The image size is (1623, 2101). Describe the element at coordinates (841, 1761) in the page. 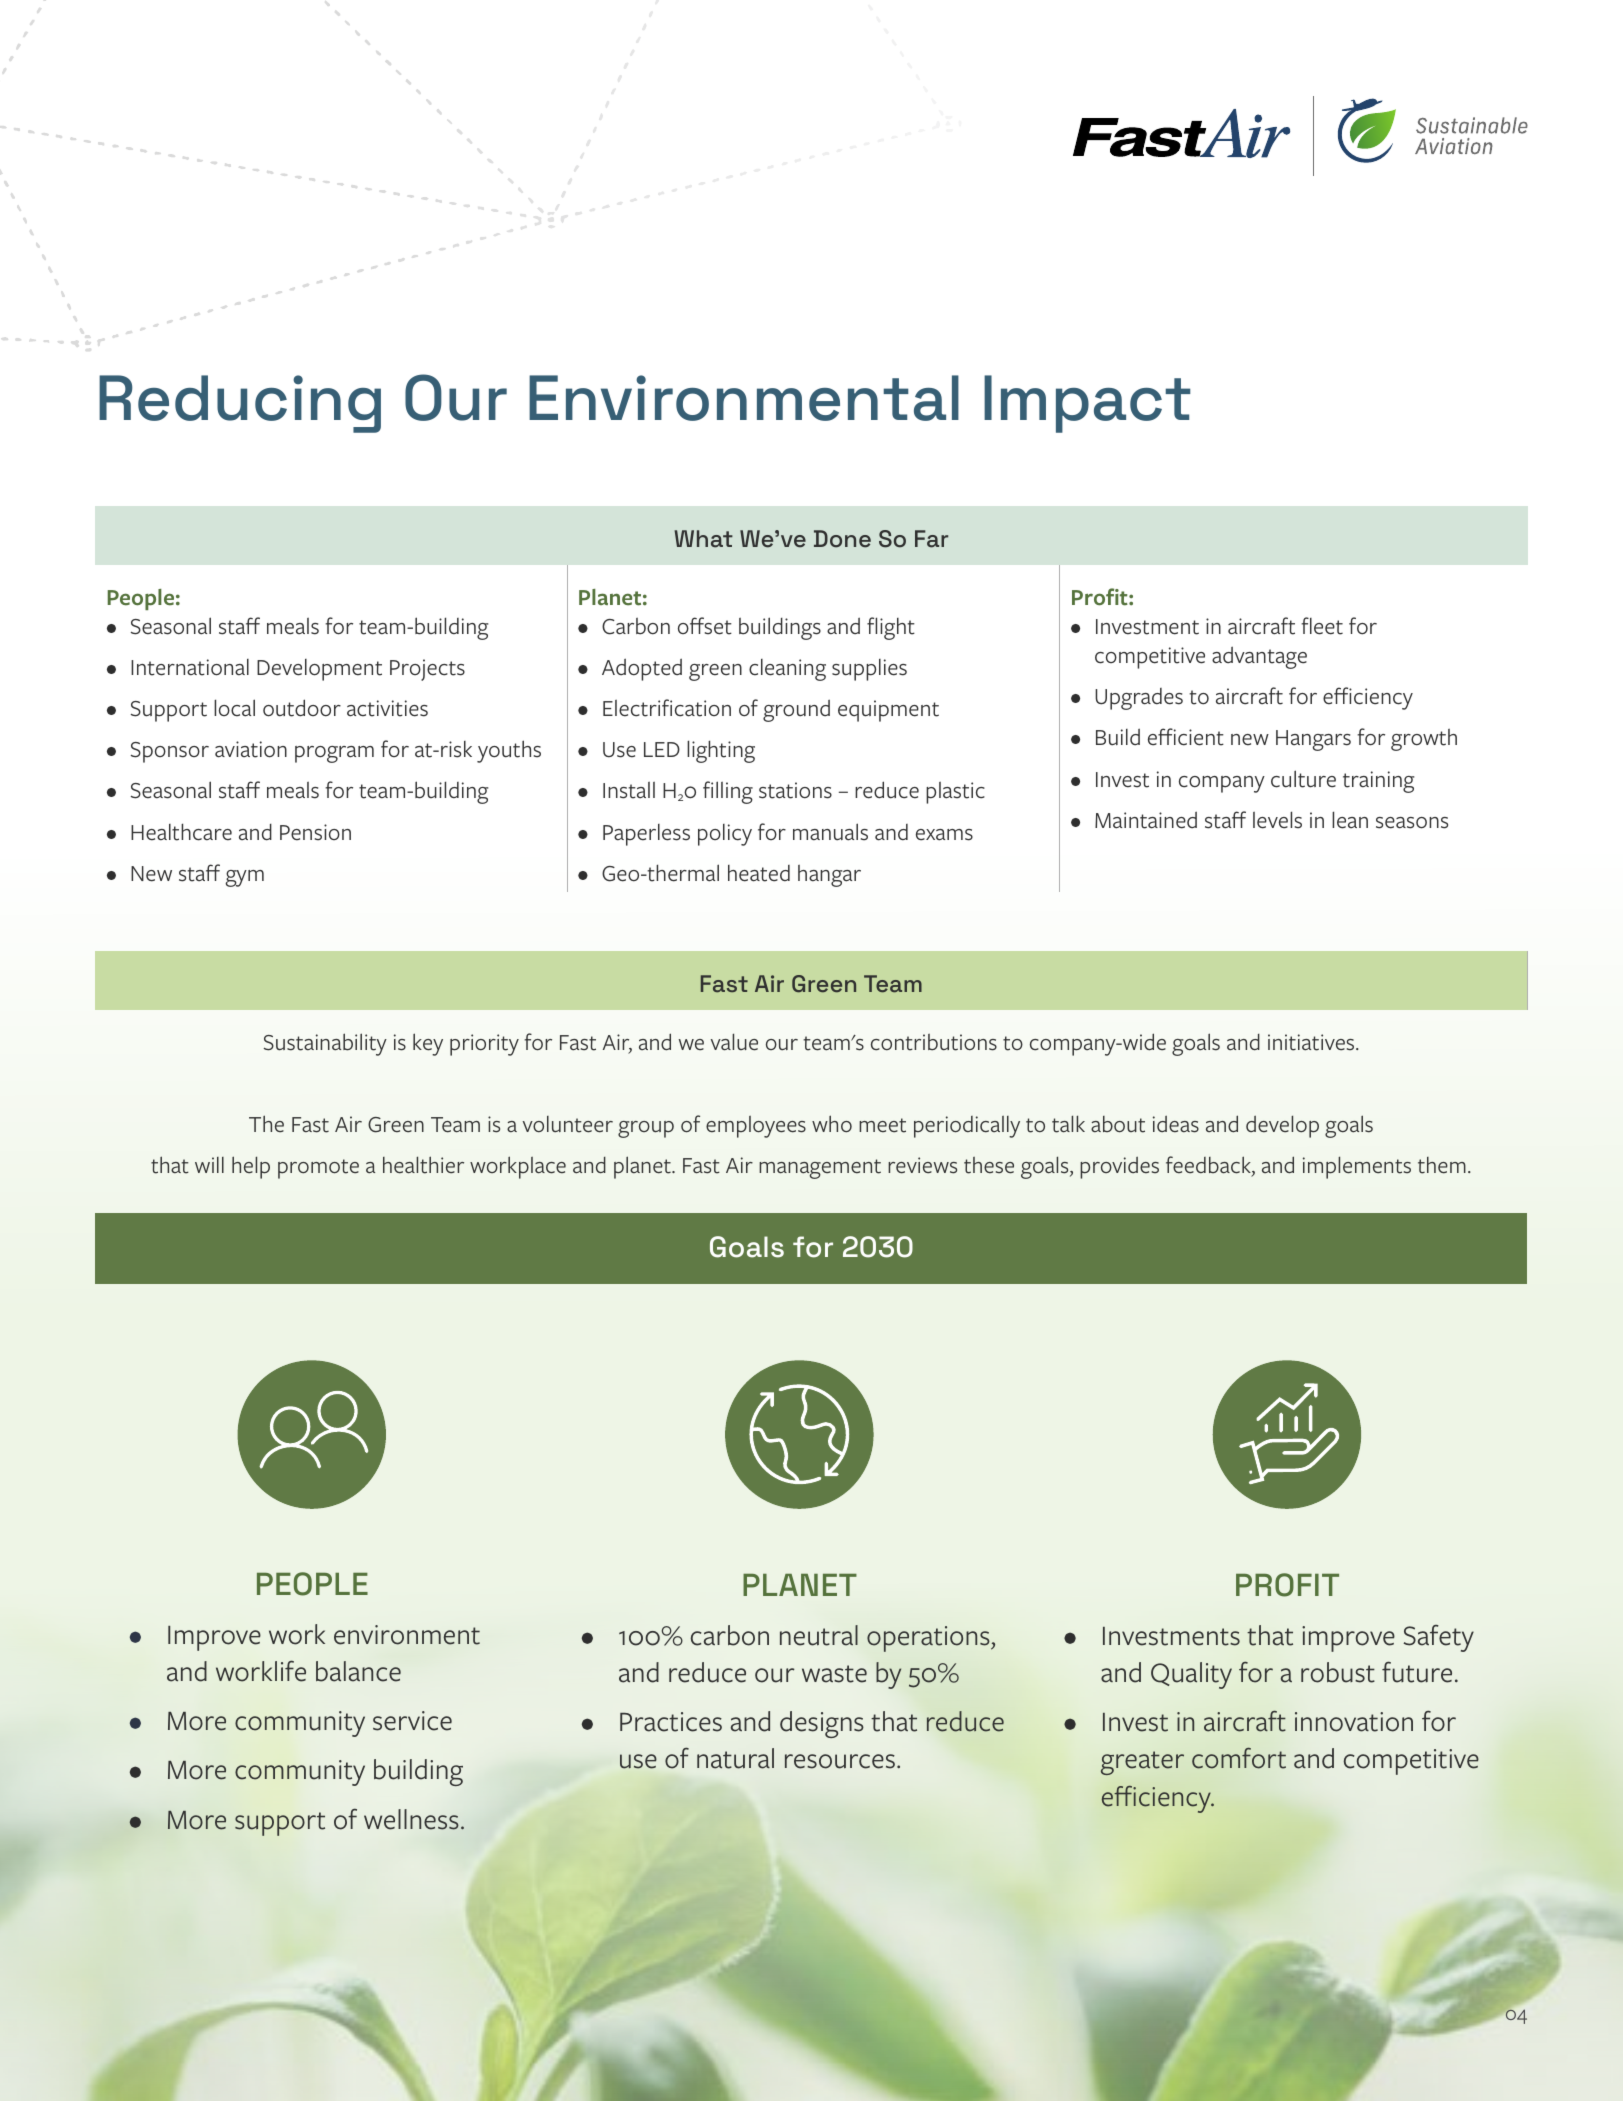

I see `resources` at that location.
